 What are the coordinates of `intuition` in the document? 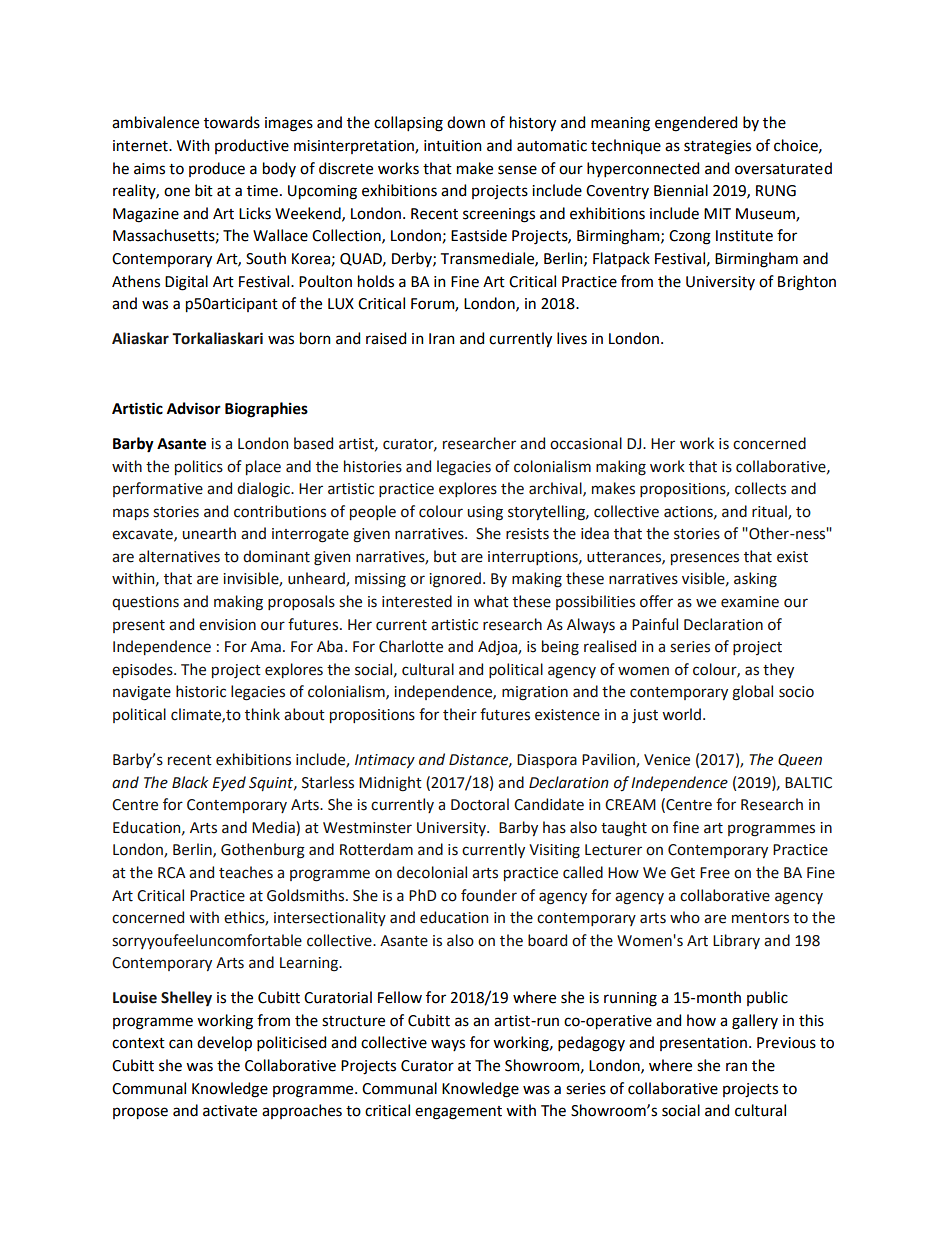 It's located at (453, 146).
